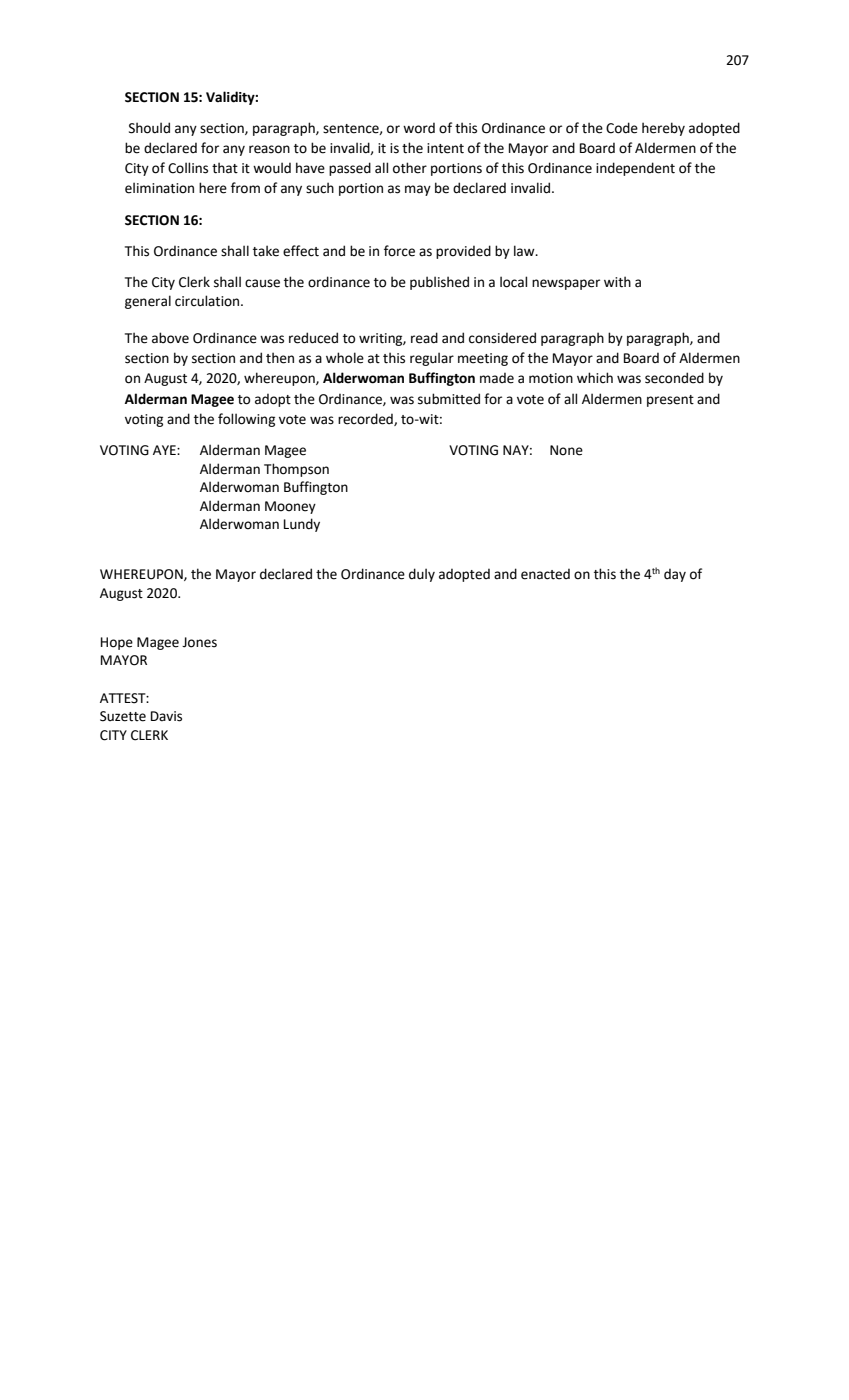 Image resolution: width=849 pixels, height=1400 pixels. I want to click on None, so click(566, 450).
